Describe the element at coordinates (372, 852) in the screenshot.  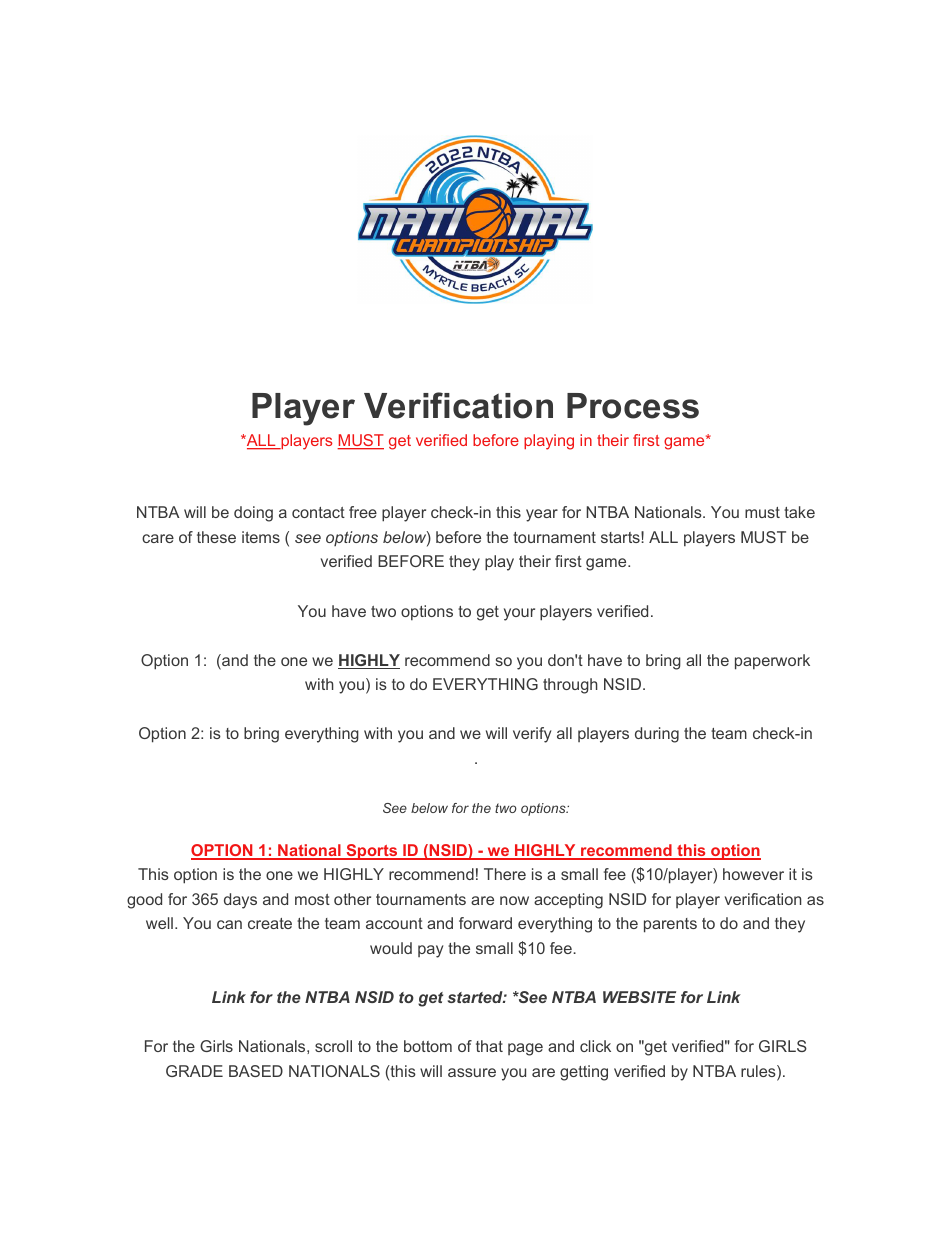
I see `Sports` at that location.
